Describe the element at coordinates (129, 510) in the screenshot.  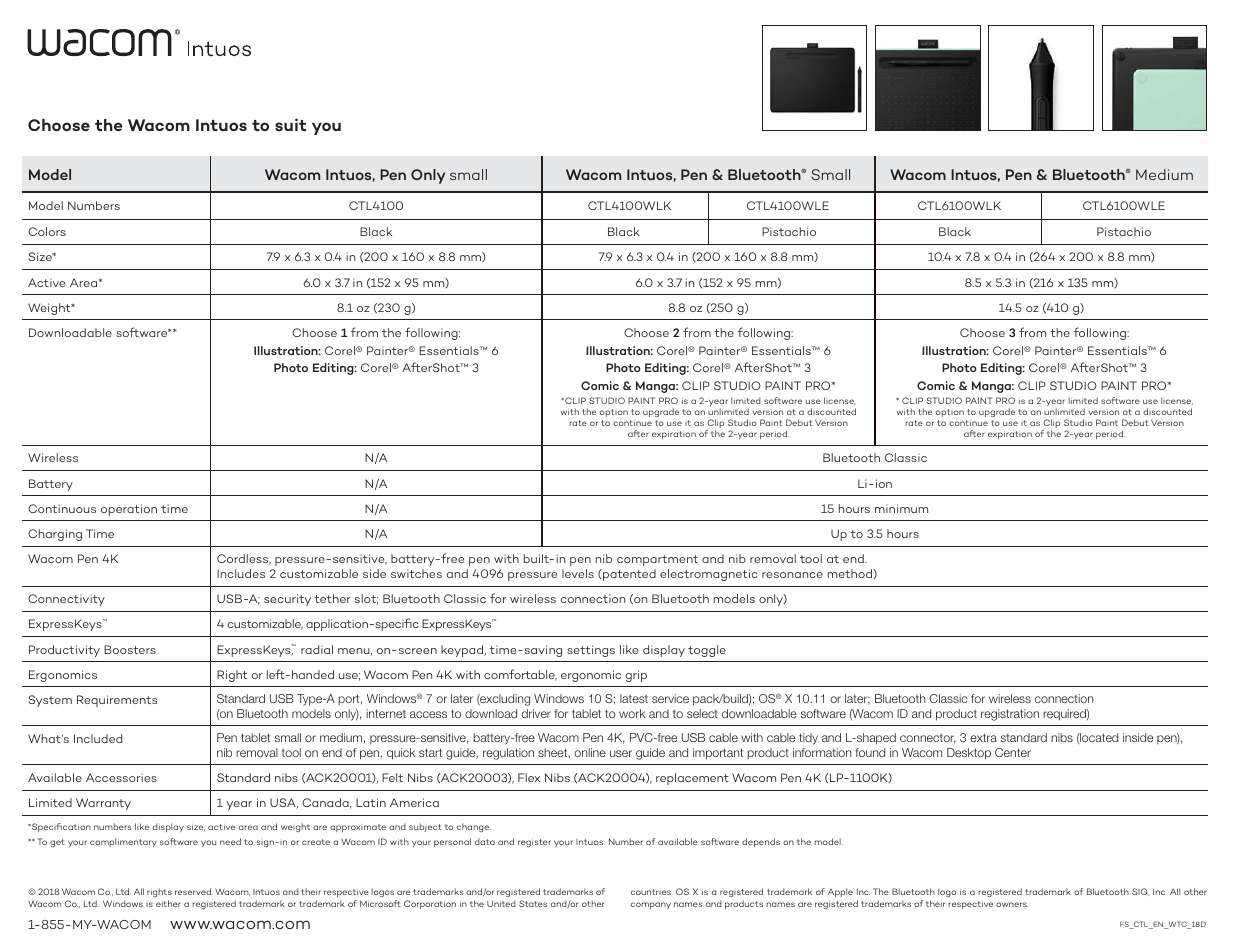
I see `operation` at that location.
